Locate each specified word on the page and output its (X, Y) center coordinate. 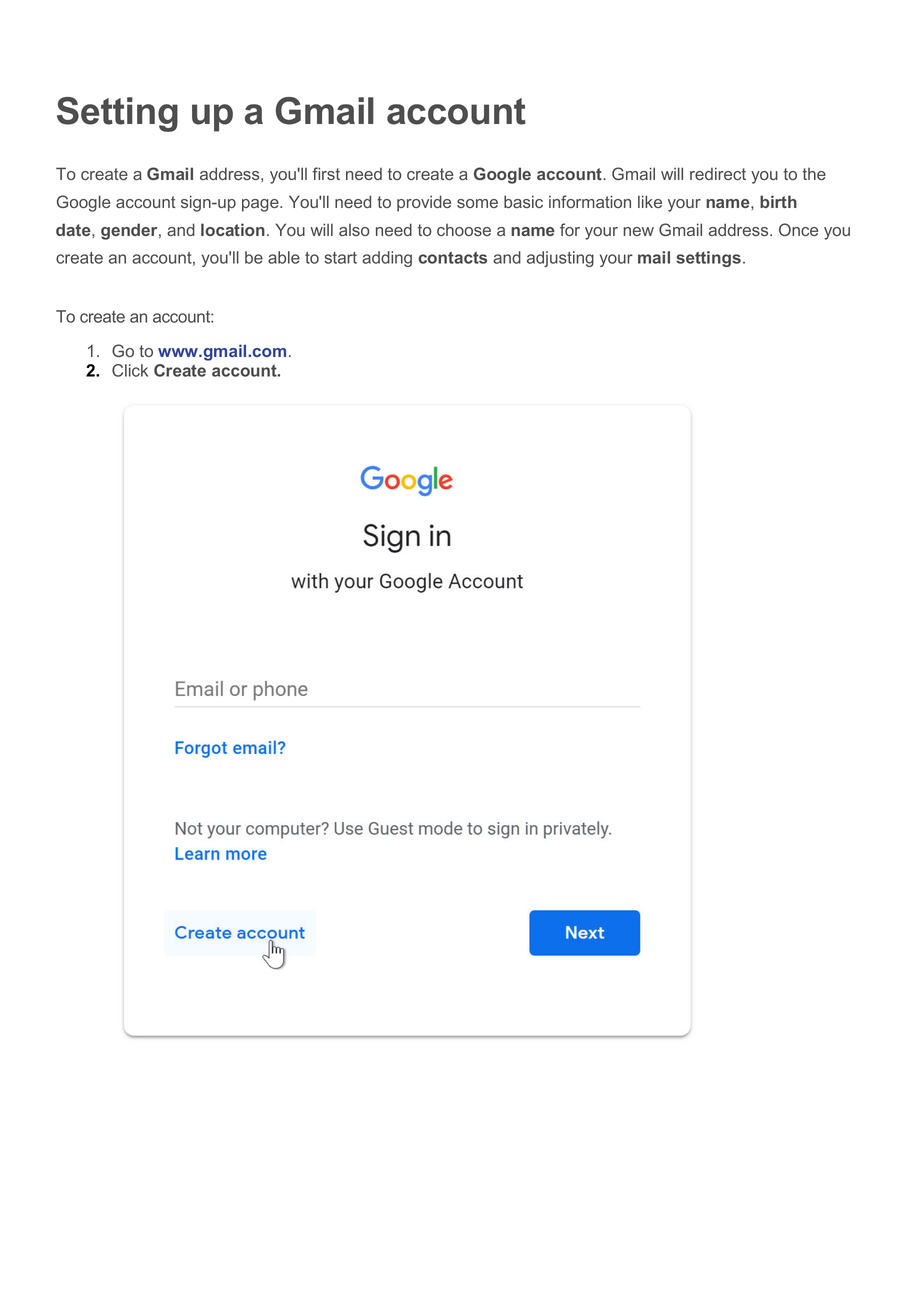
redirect (718, 173)
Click (130, 370)
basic (523, 201)
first (326, 173)
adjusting (560, 259)
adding (387, 259)
